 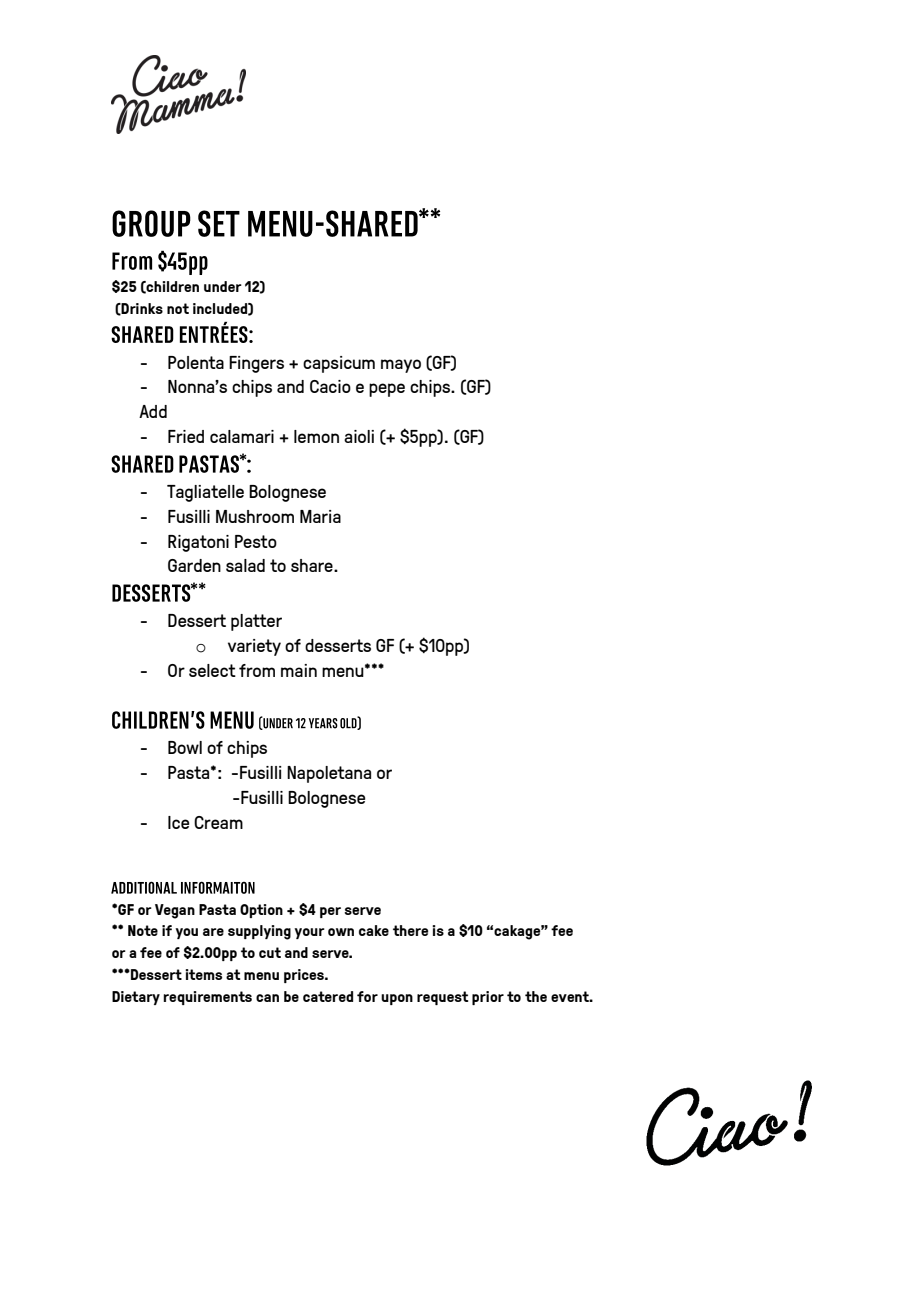 I want to click on under, so click(x=223, y=286).
